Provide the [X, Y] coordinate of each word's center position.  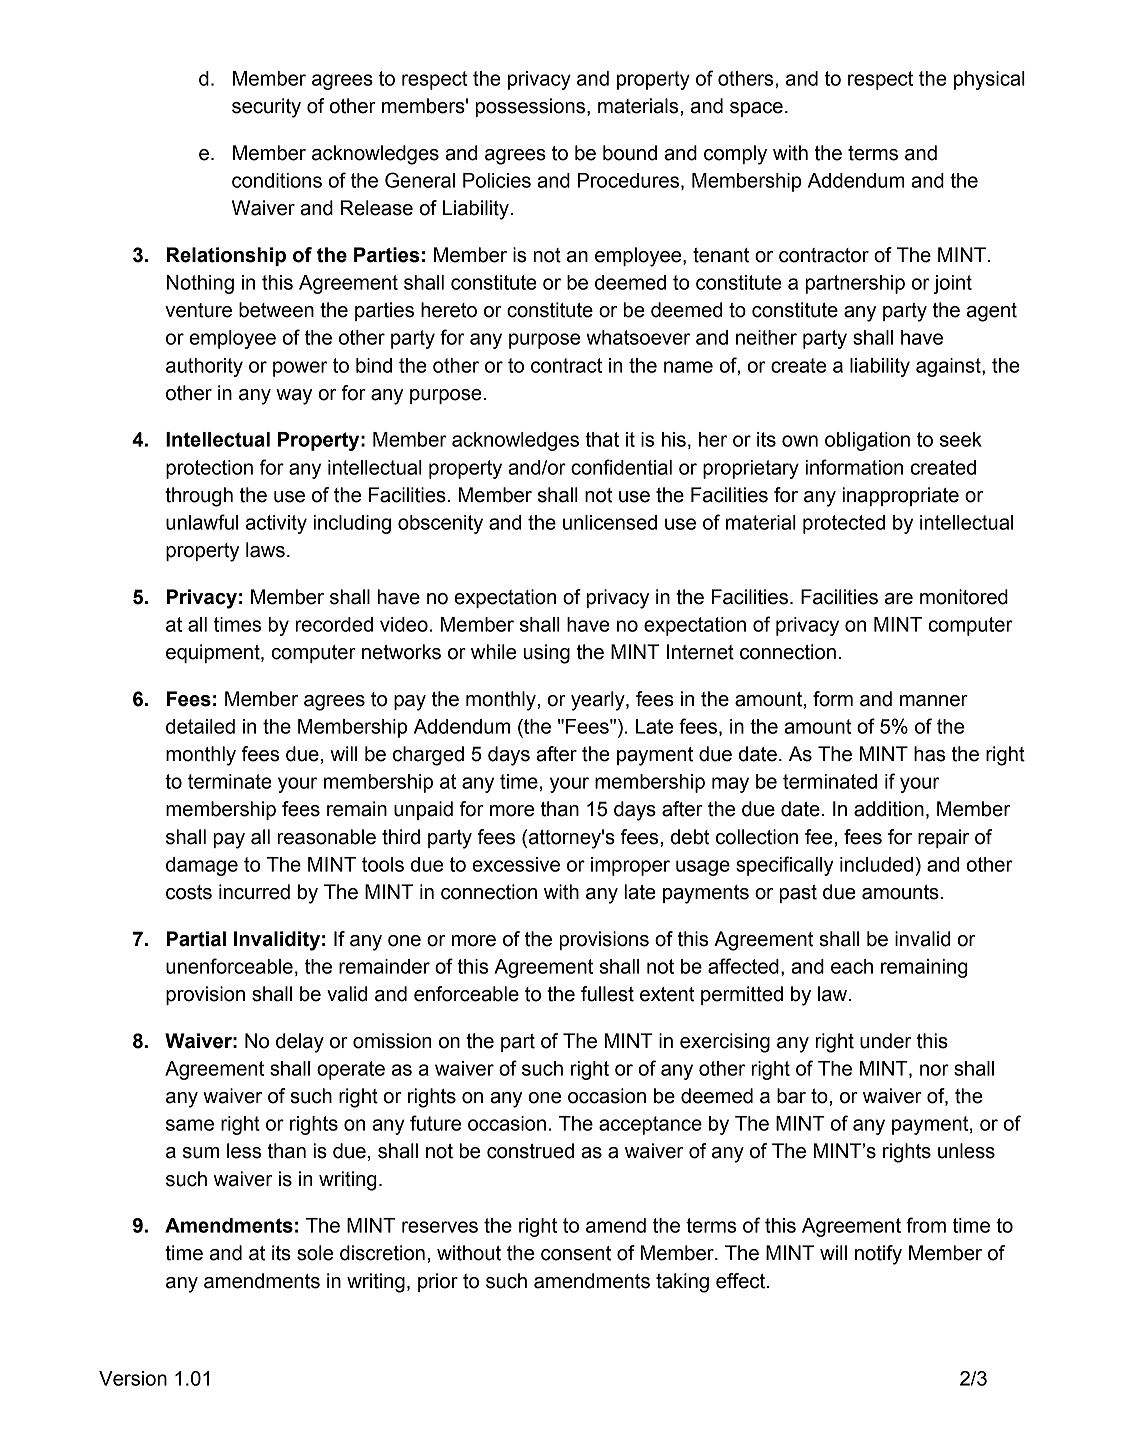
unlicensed [610, 522]
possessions [532, 107]
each [852, 966]
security [266, 108]
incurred [254, 892]
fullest [607, 994]
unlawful [202, 522]
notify [878, 1255]
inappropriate [901, 496]
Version [133, 1378]
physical [989, 80]
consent [576, 1253]
